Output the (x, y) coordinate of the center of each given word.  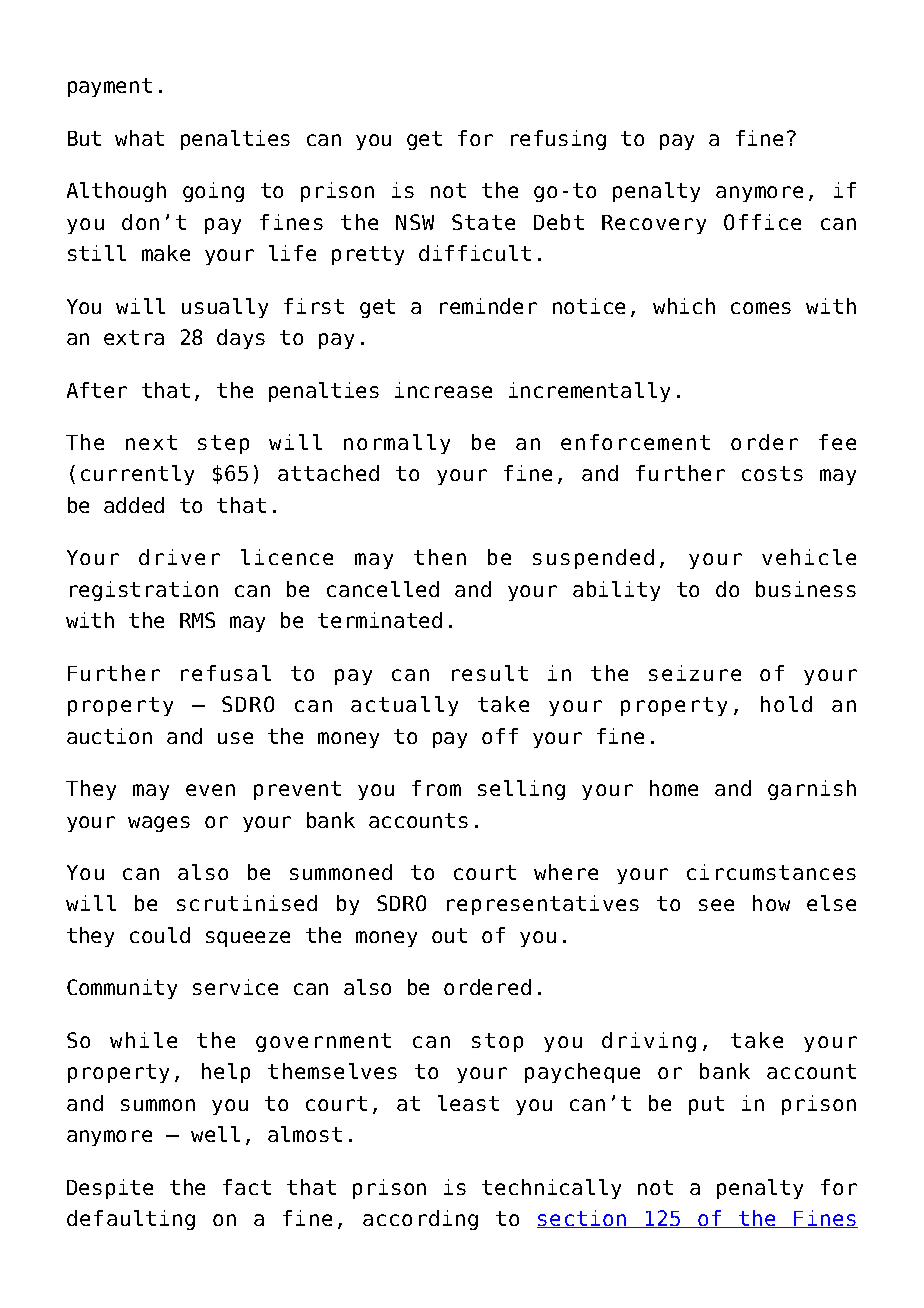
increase (443, 390)
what (139, 138)
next (151, 442)
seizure (695, 673)
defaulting (131, 1220)
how (771, 903)
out (449, 935)
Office (762, 222)
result (490, 673)
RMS (197, 620)
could (160, 935)
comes (761, 308)
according (420, 1220)
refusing (558, 140)
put (706, 1105)
